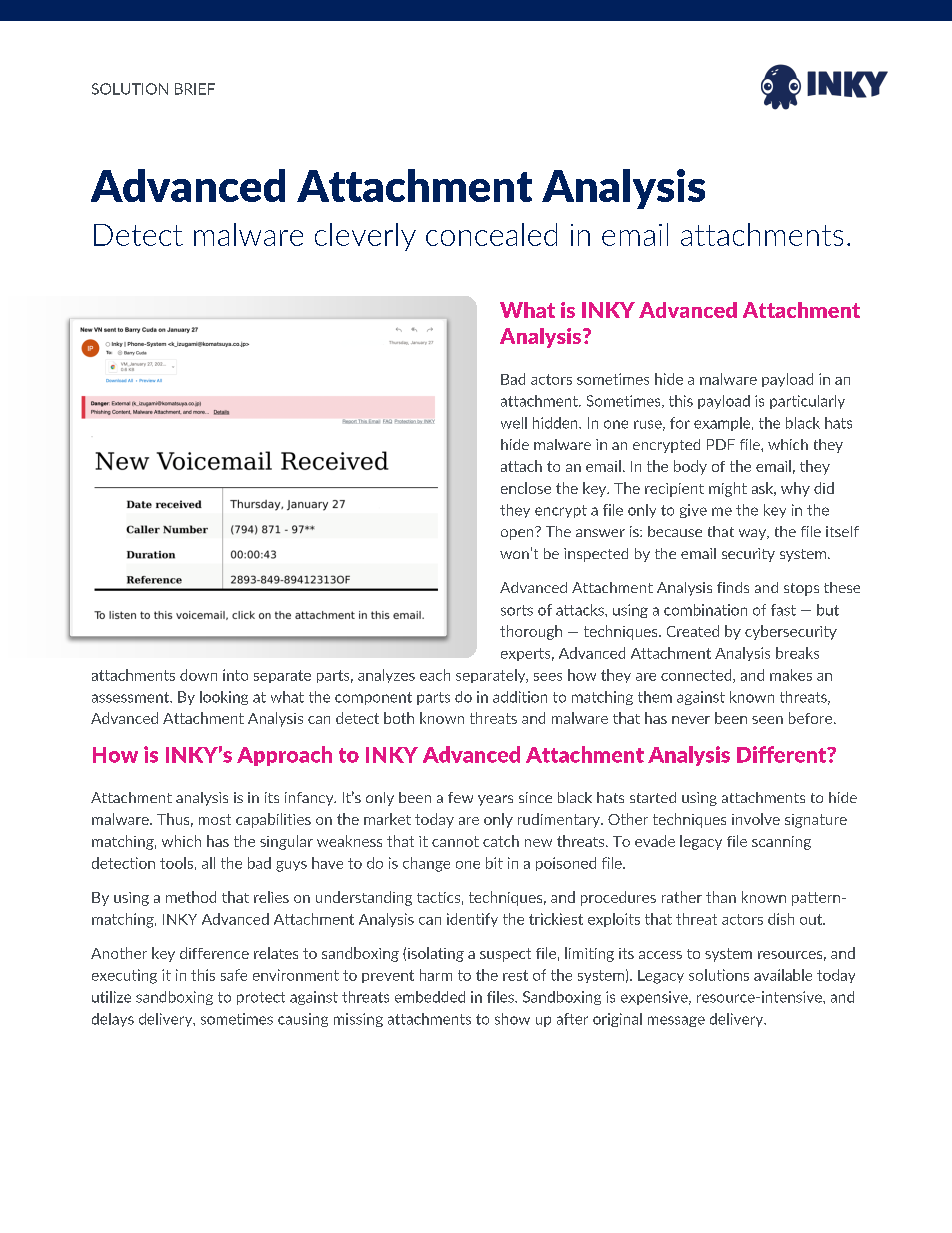  Describe the element at coordinates (520, 697) in the screenshot. I see `addition` at that location.
